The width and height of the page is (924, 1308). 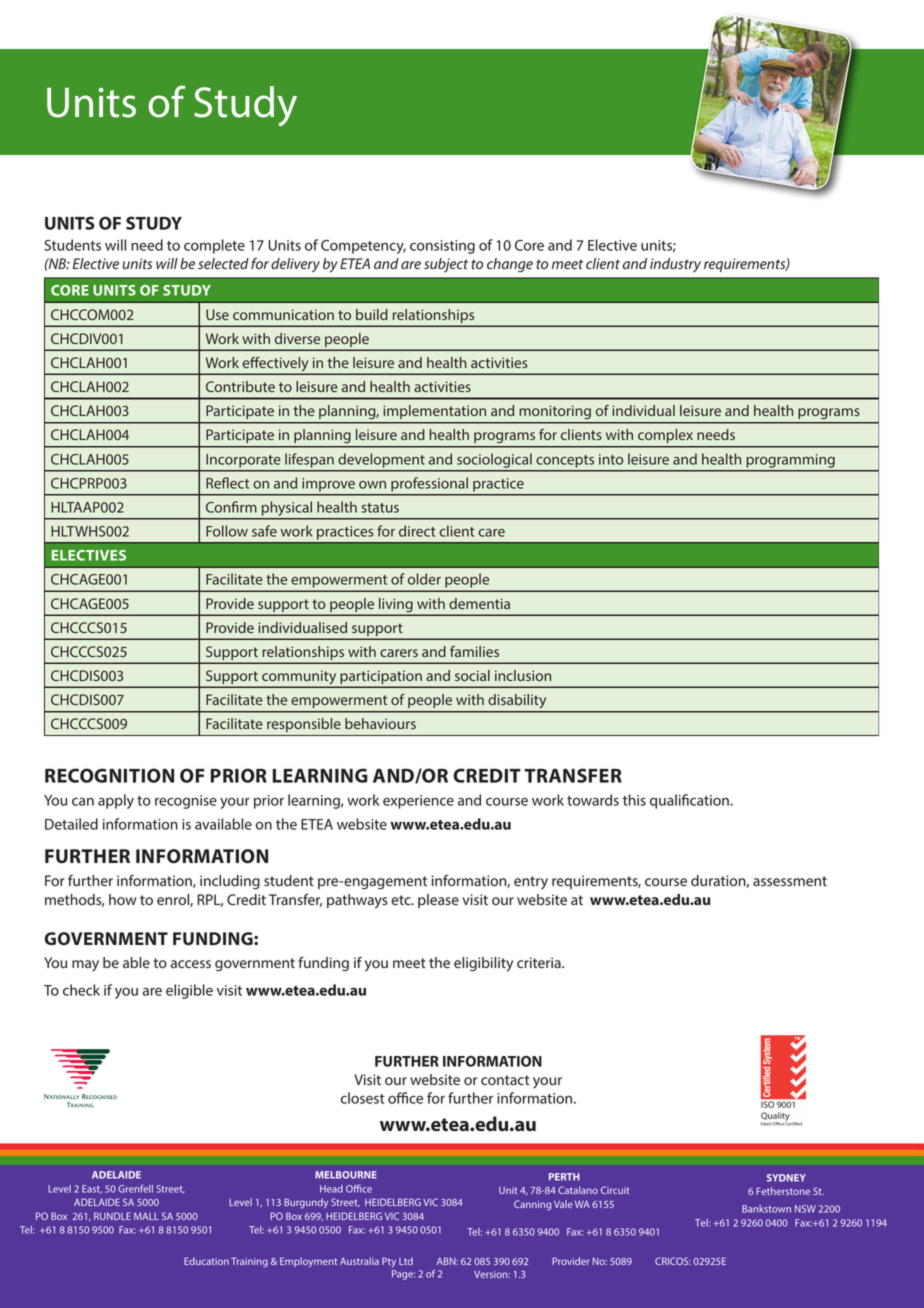 What do you see at coordinates (675, 265) in the page?
I see `industry` at bounding box center [675, 265].
